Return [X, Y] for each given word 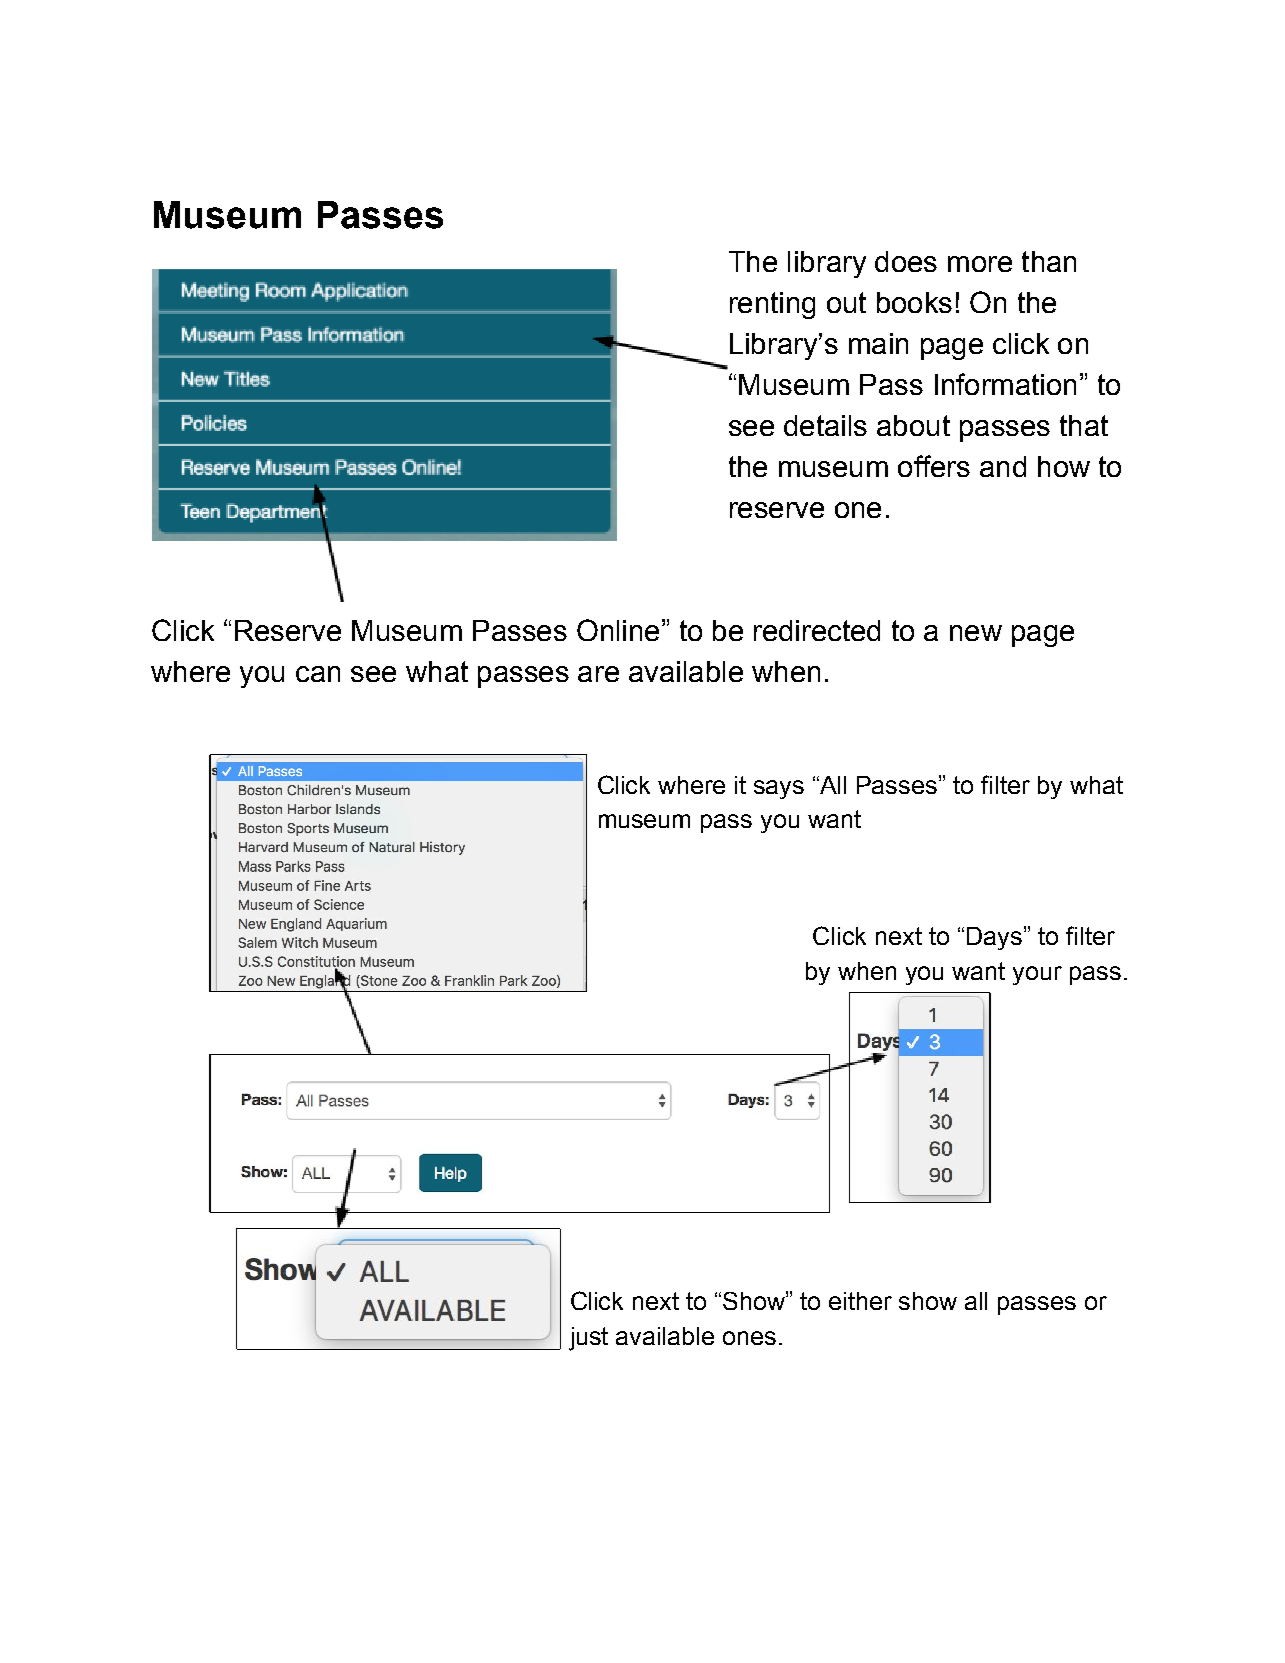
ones [749, 1338]
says [779, 789]
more [980, 264]
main [878, 343]
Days [996, 938]
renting [772, 305]
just [588, 1339]
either [860, 1301]
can [318, 674]
